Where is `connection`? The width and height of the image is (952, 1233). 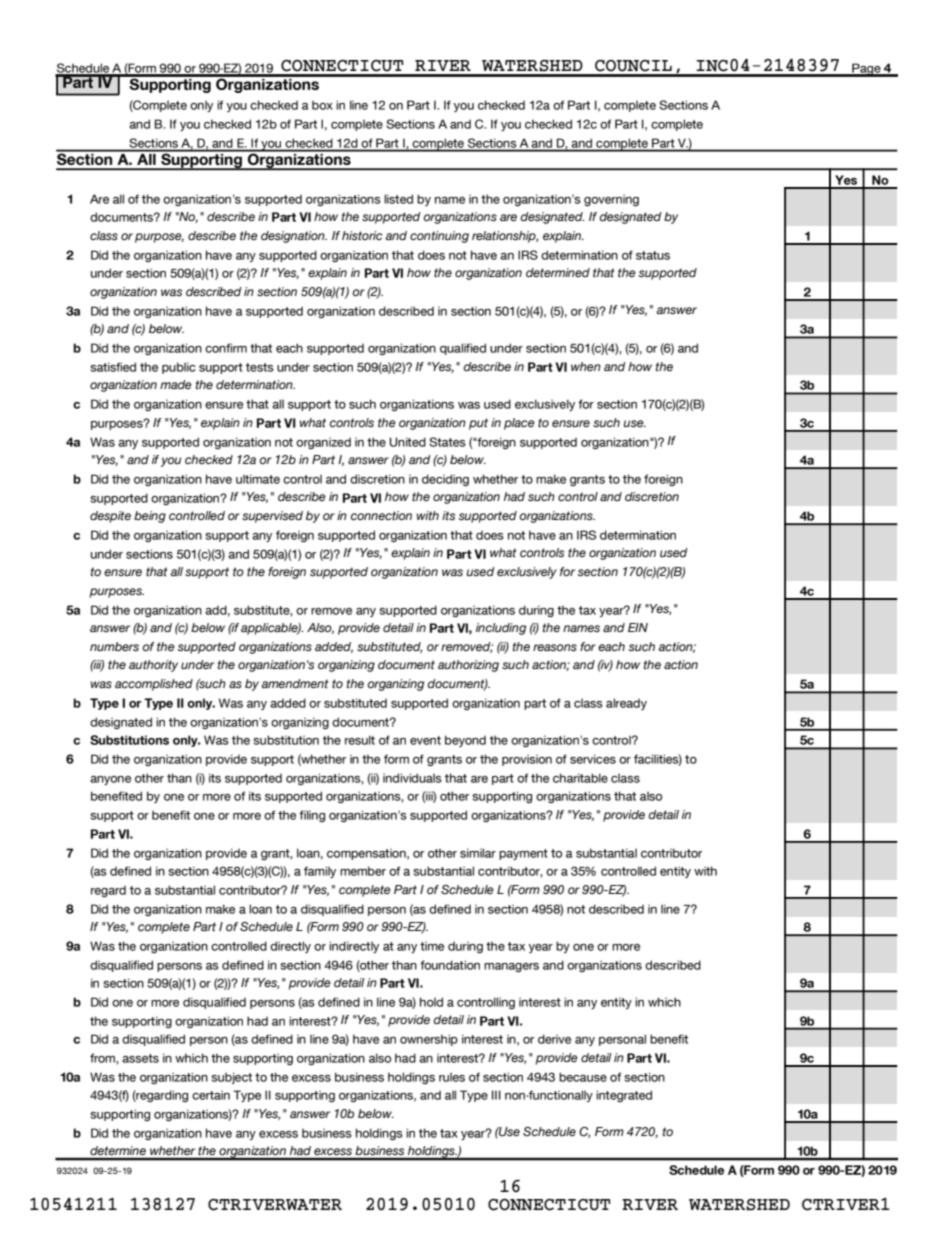
connection is located at coordinates (381, 515).
